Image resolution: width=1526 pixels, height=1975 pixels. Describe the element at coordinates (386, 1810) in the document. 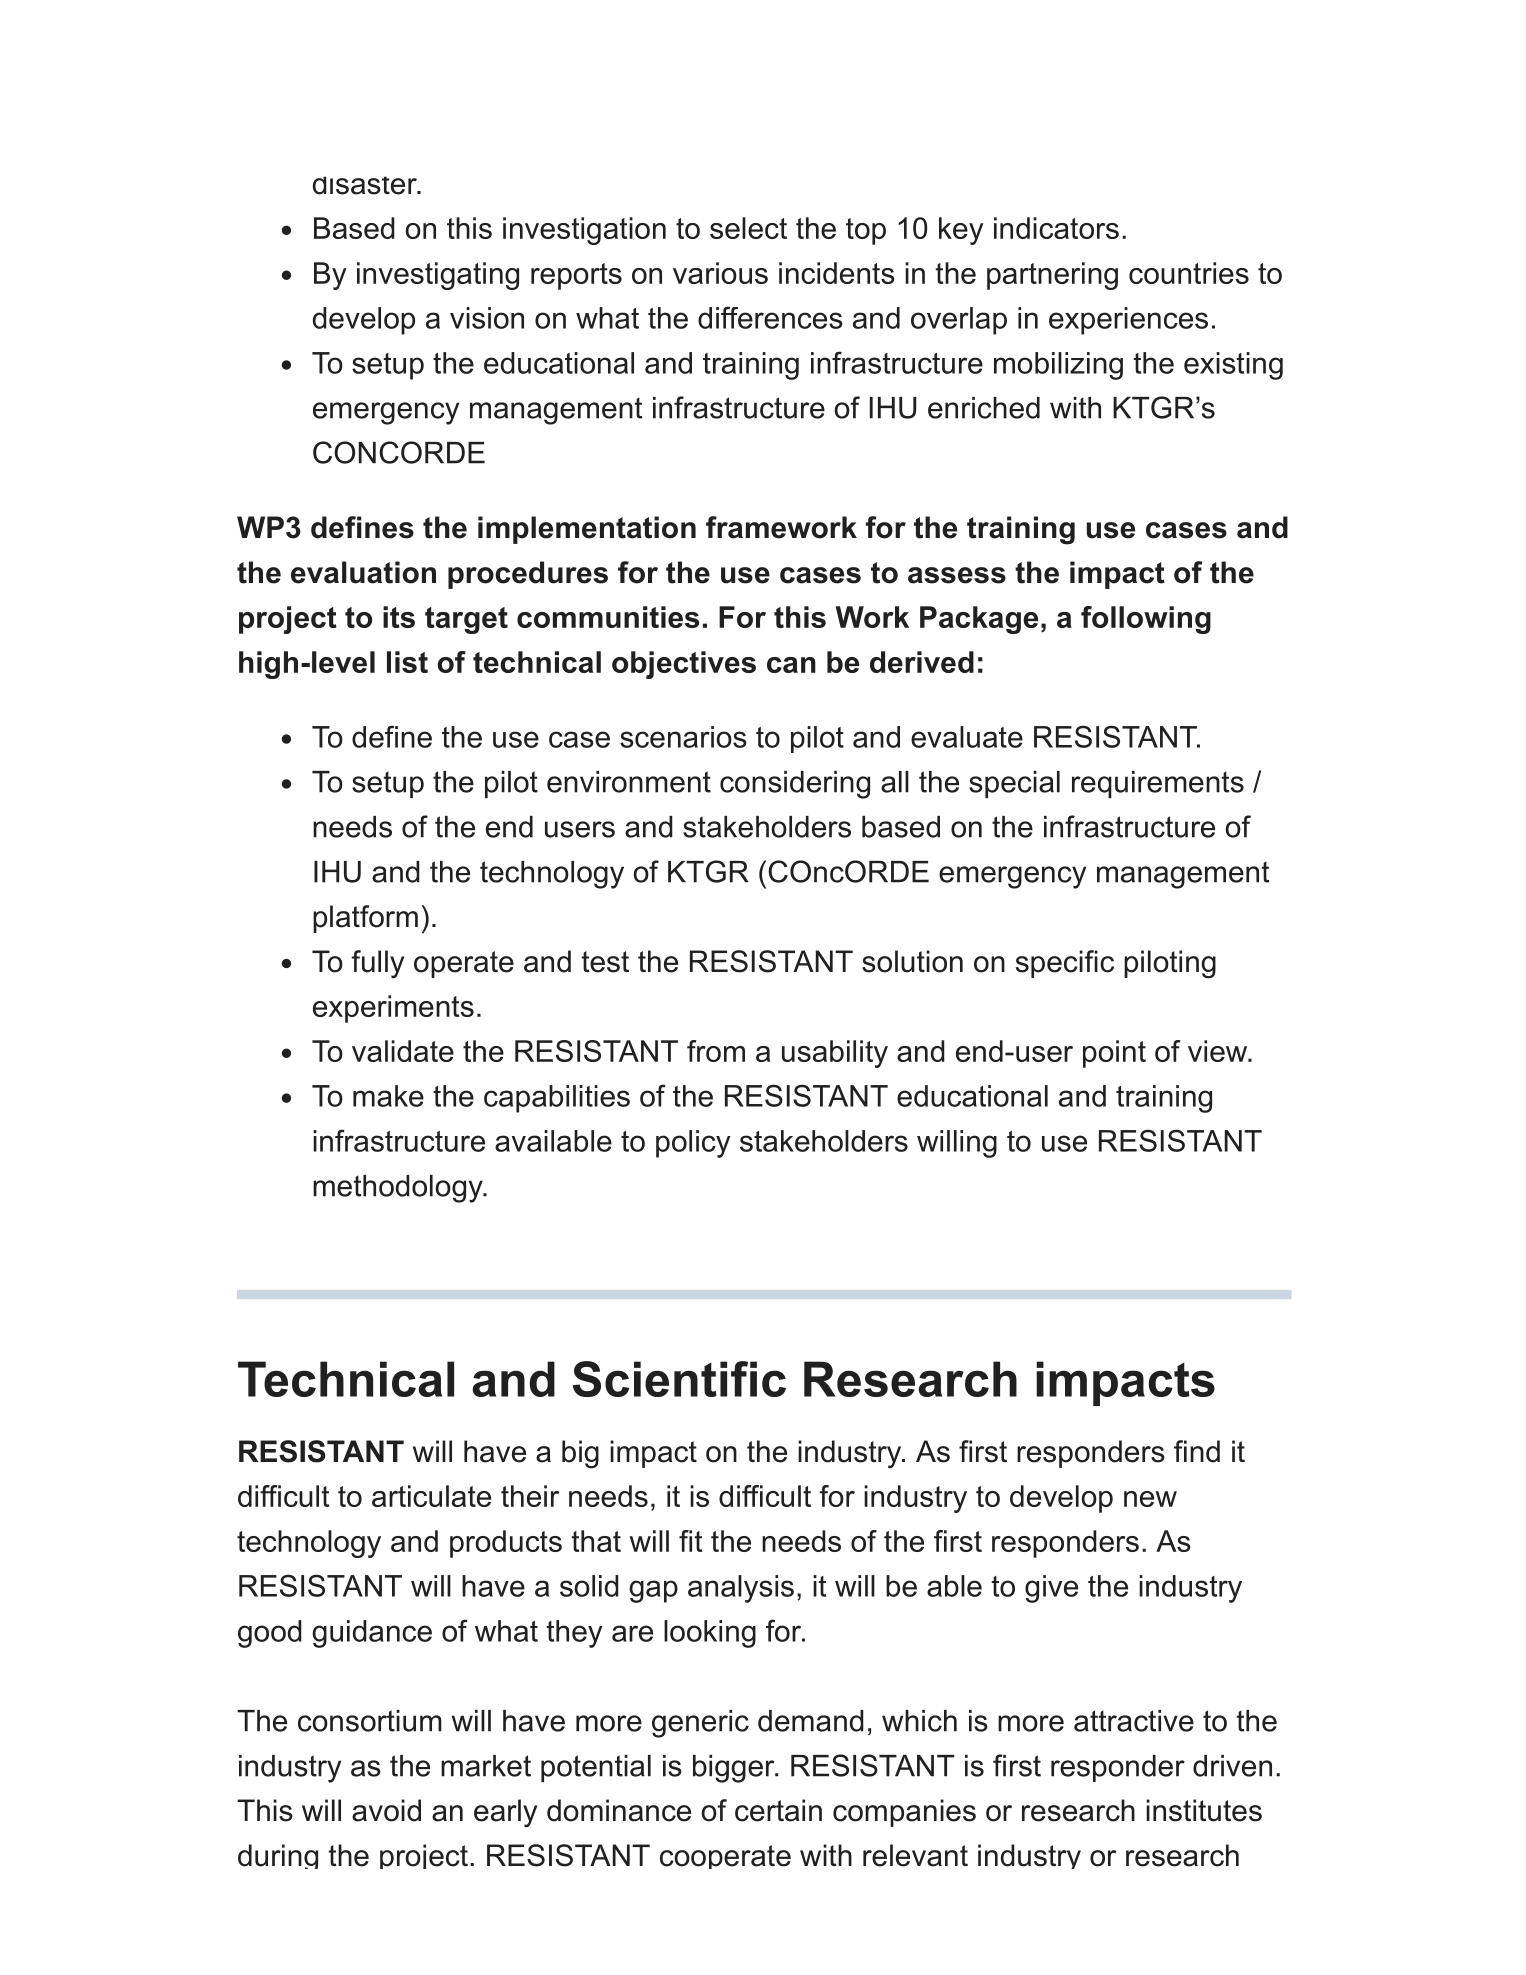

I see `avoid` at that location.
